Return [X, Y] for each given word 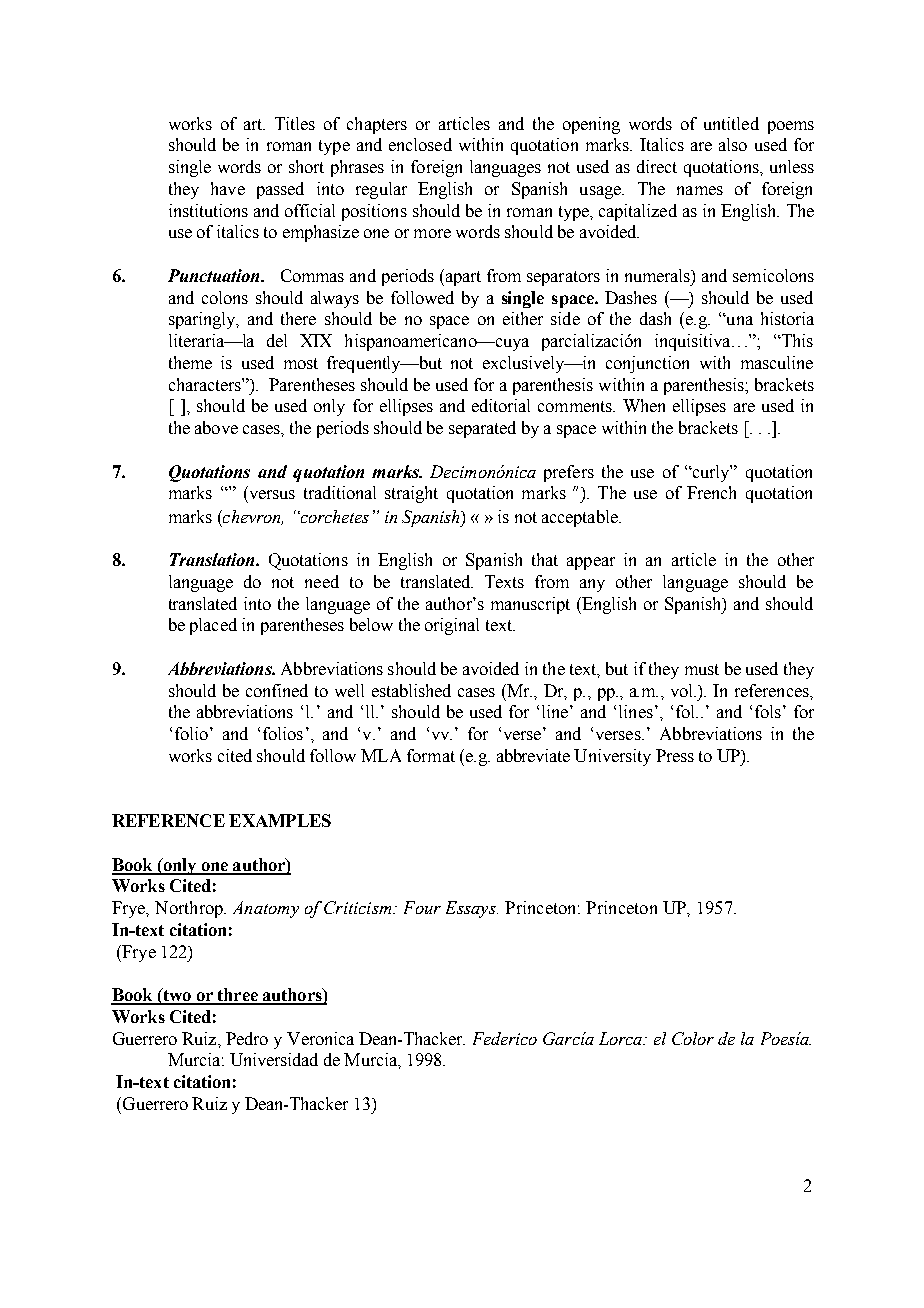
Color [693, 1038]
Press [675, 755]
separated [482, 429]
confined [277, 690]
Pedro [247, 1038]
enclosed [420, 144]
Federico [505, 1038]
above [216, 427]
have [228, 188]
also [733, 144]
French [711, 492]
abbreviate [533, 755]
